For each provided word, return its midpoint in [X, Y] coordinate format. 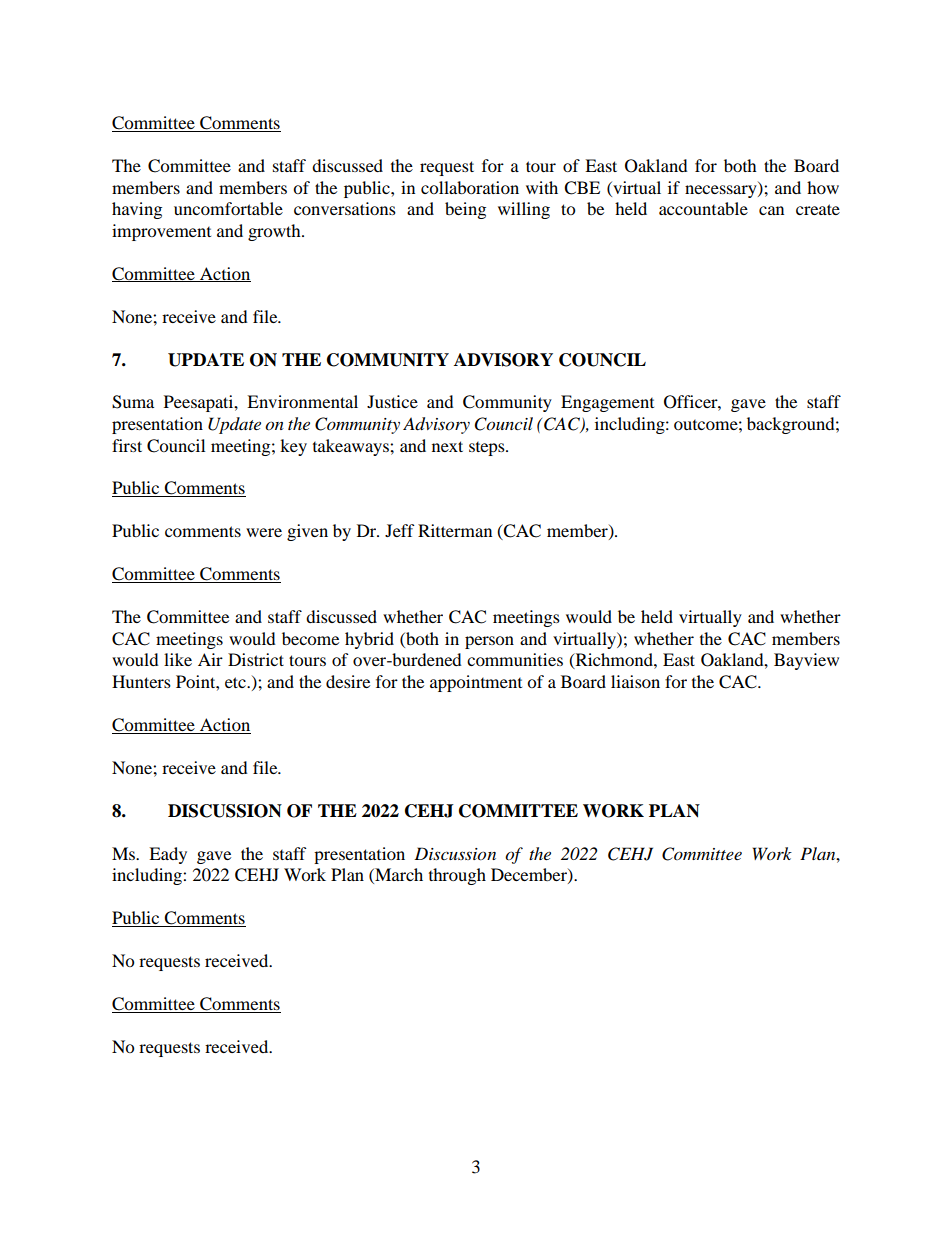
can [771, 210]
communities [515, 659]
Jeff [400, 530]
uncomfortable [228, 208]
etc [236, 682]
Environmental [302, 401]
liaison [635, 681]
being [465, 210]
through [457, 876]
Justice [392, 401]
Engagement [607, 403]
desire [348, 681]
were [264, 532]
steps [488, 449]
